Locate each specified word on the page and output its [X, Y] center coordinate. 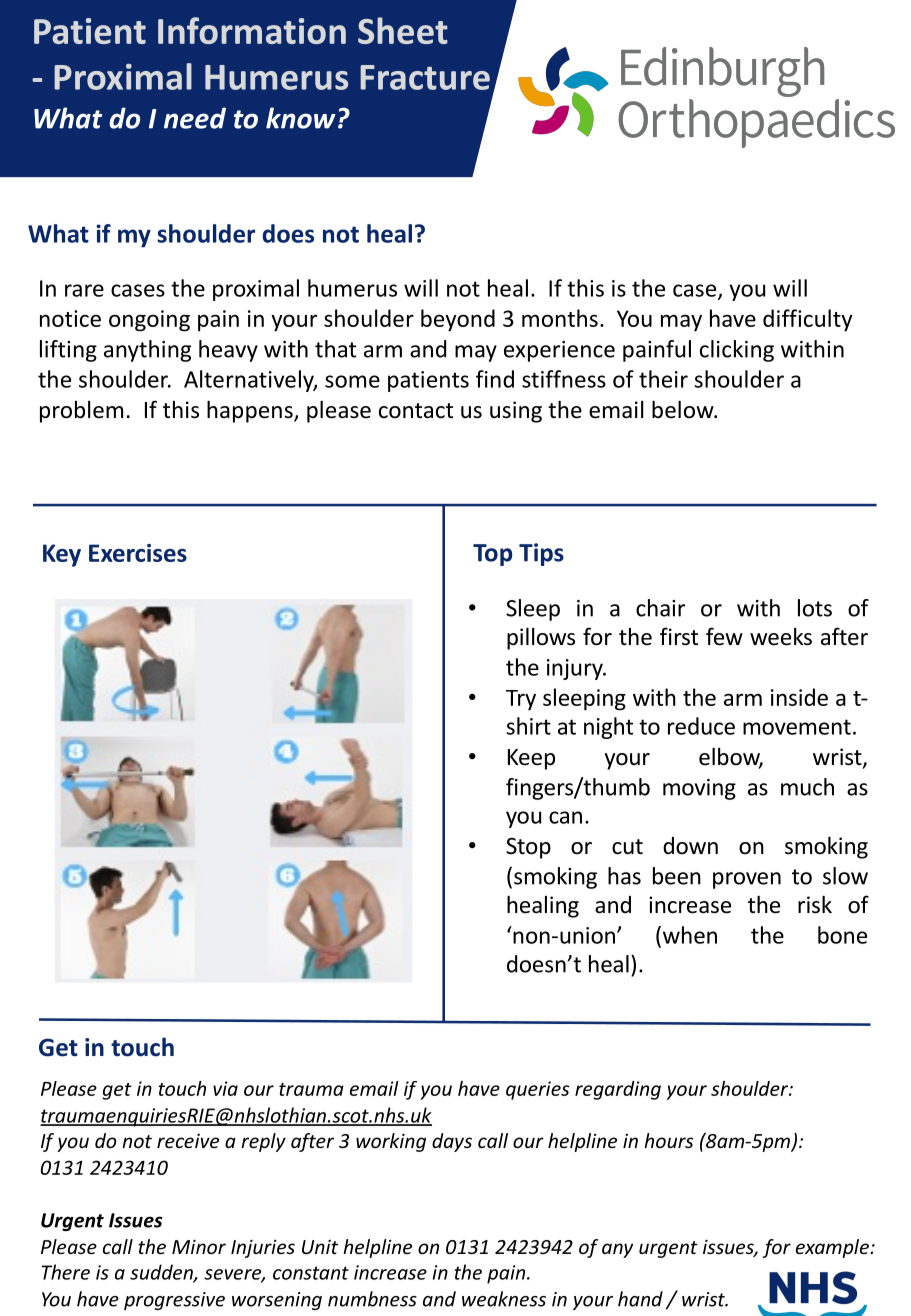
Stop [528, 848]
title [663, 66]
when [690, 935]
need [195, 118]
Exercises [138, 553]
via [225, 1088]
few [724, 636]
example [833, 1248]
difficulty [807, 320]
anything [147, 351]
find [495, 379]
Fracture [425, 77]
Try [521, 700]
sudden [162, 1273]
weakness [504, 1299]
